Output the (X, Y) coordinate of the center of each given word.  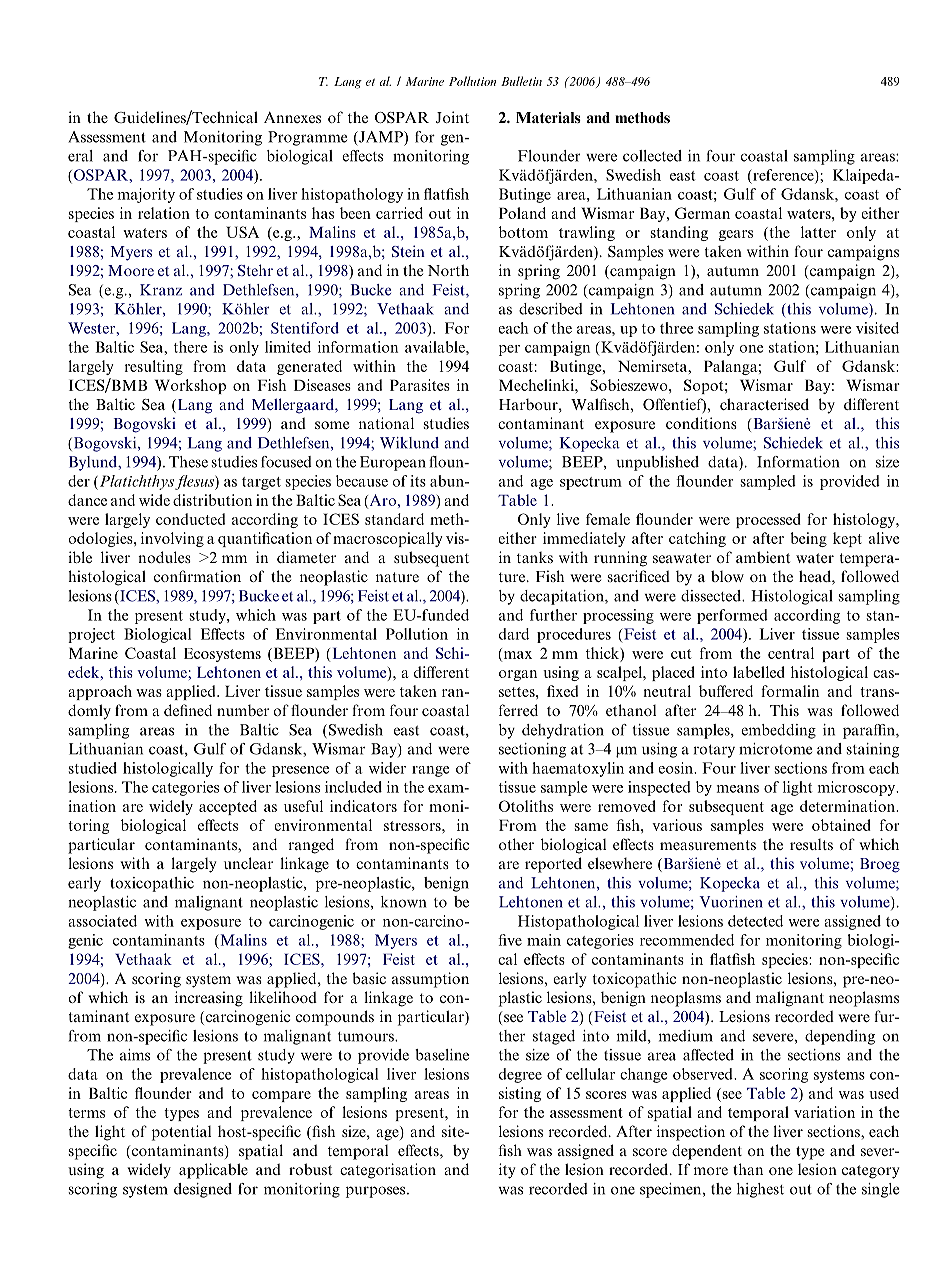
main (544, 940)
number (243, 710)
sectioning (532, 750)
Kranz (161, 290)
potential (181, 1133)
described (551, 309)
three (676, 328)
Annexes (292, 117)
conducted (190, 519)
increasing (209, 999)
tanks (535, 557)
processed (768, 520)
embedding (778, 731)
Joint (452, 117)
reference (784, 175)
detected (755, 921)
